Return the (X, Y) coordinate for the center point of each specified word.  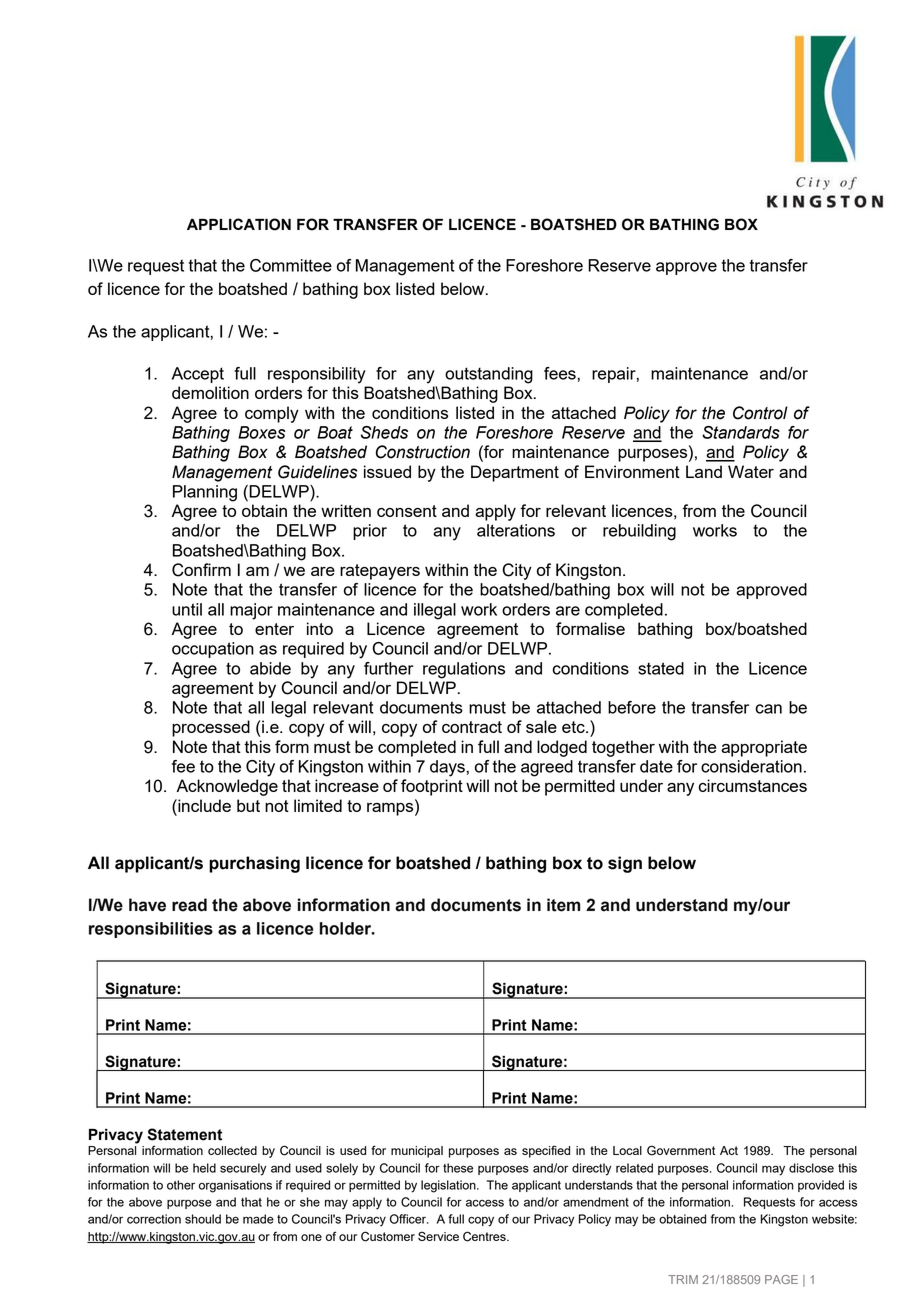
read (189, 905)
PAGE (781, 1279)
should (203, 1219)
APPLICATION (239, 224)
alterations (516, 530)
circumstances (752, 785)
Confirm (201, 570)
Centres (485, 1236)
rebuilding (639, 532)
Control (760, 413)
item (563, 905)
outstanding (489, 375)
